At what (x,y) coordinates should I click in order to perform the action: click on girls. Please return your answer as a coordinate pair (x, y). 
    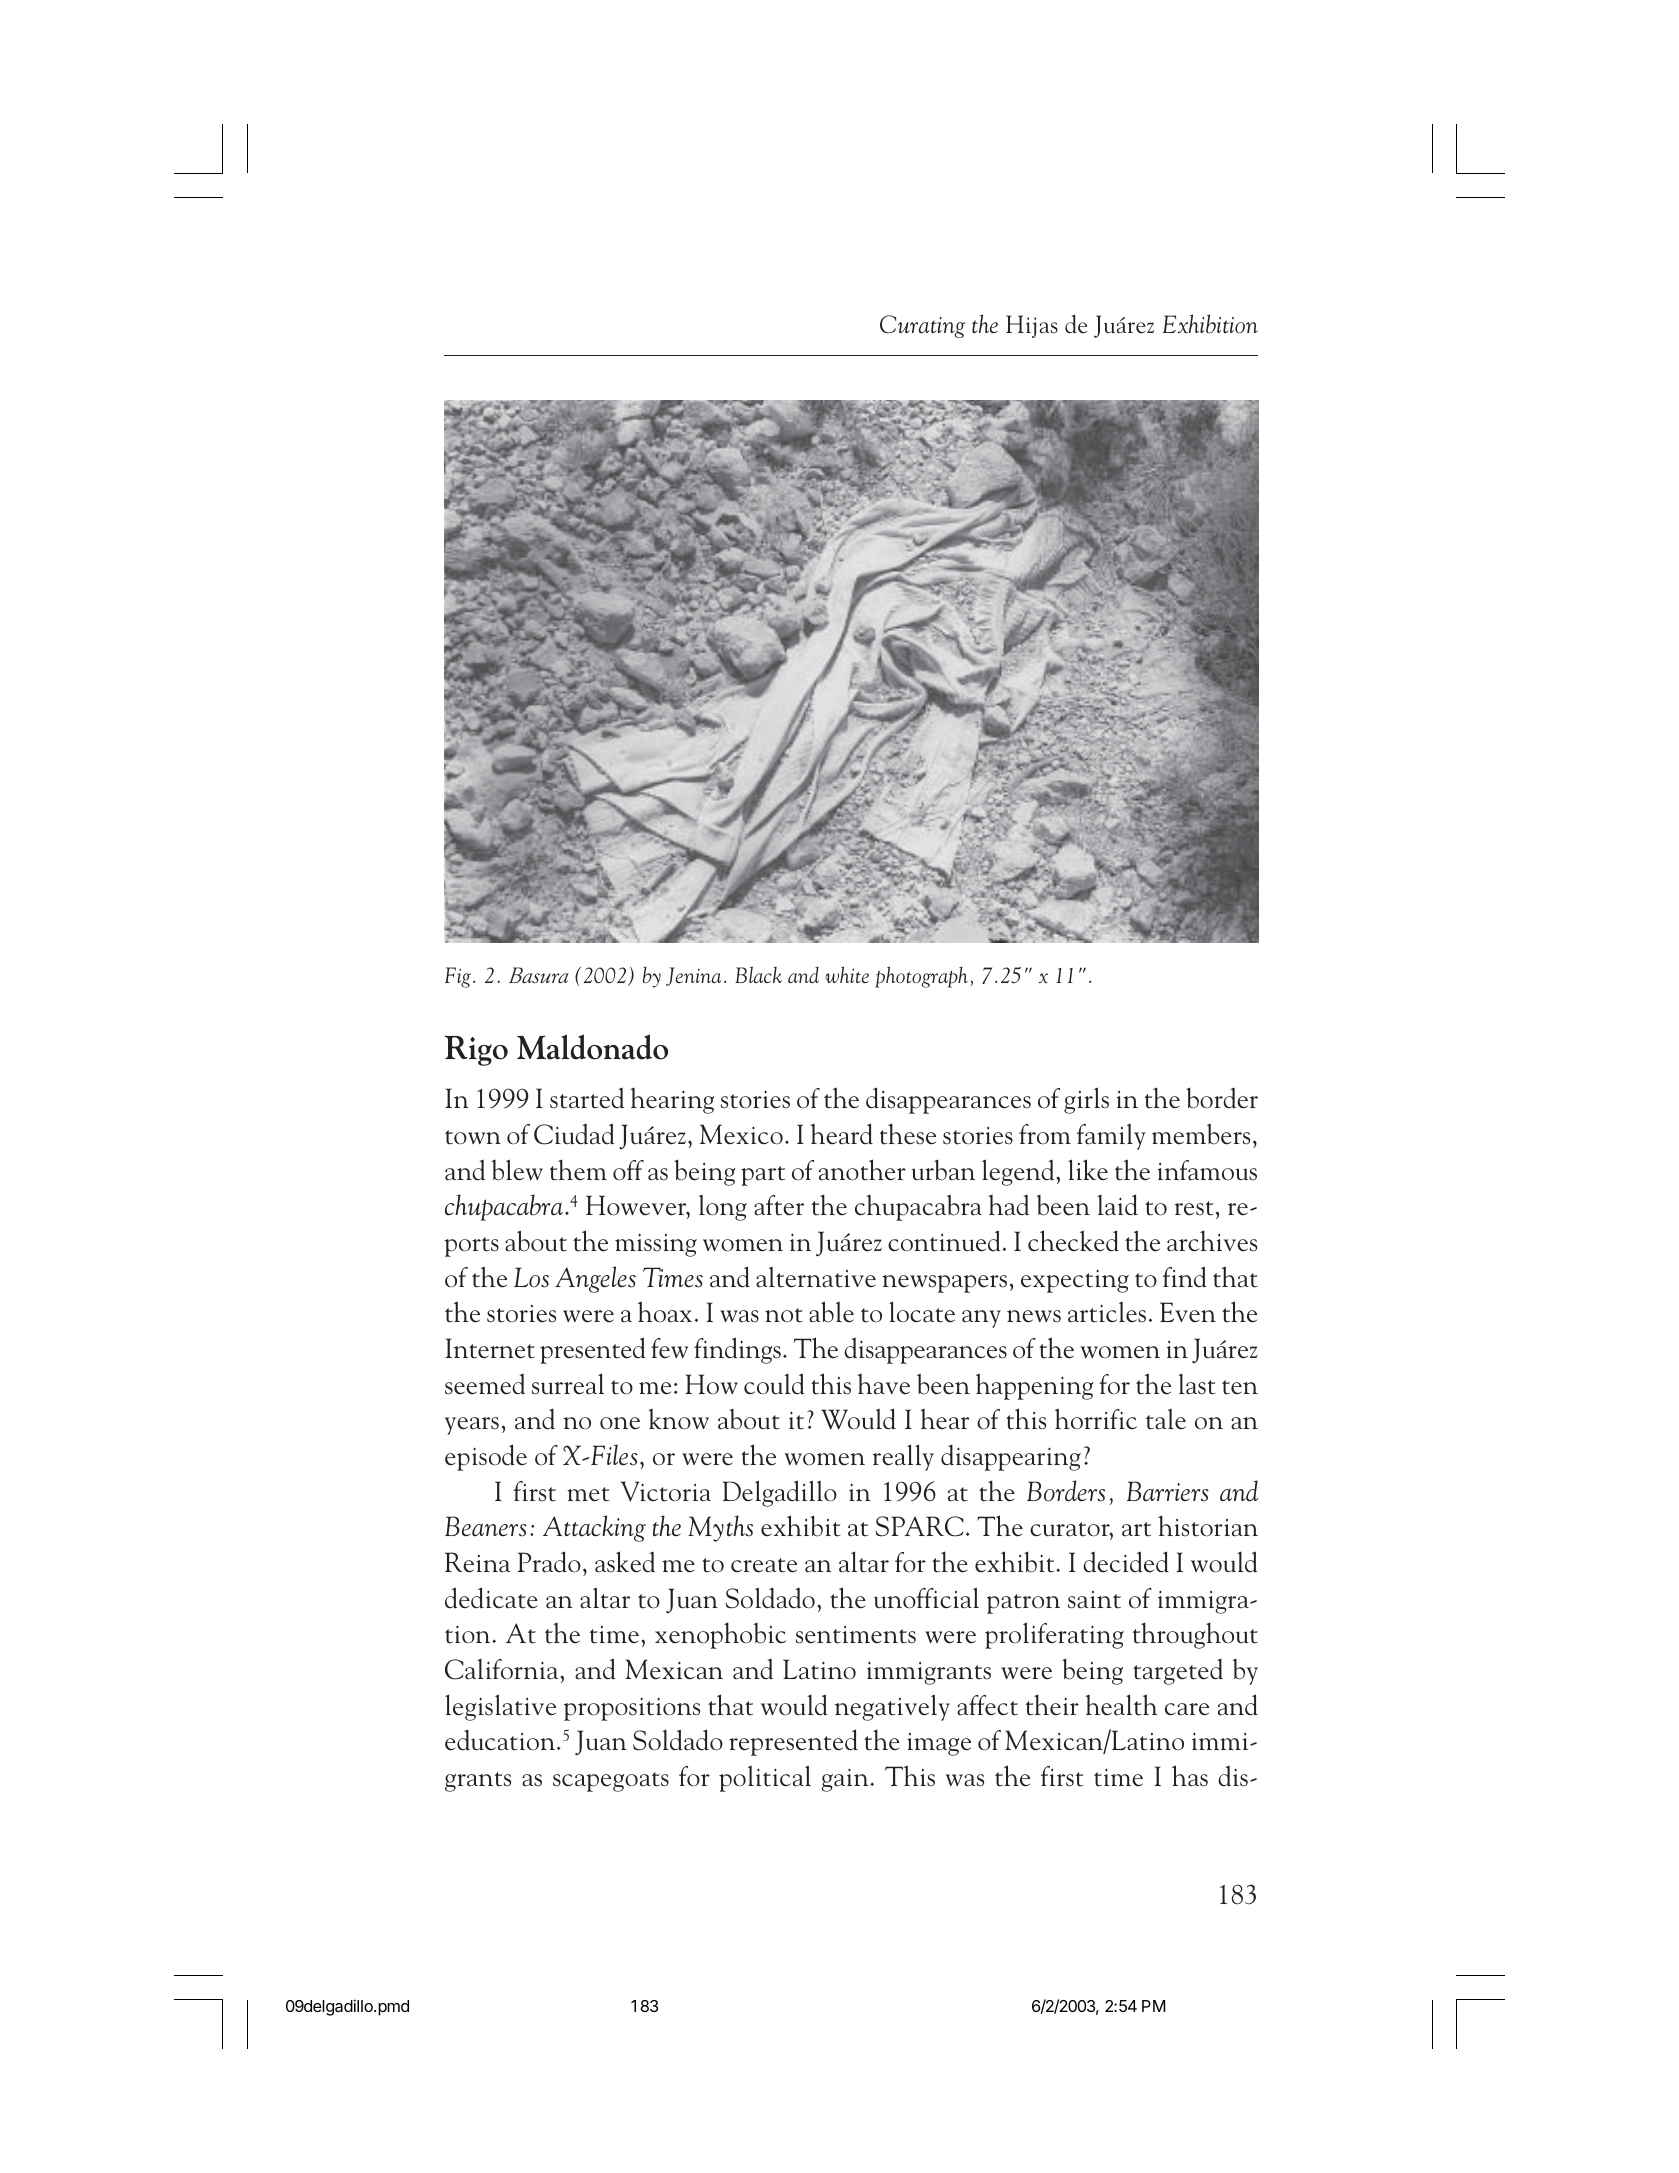
    Looking at the image, I should click on (1086, 1100).
